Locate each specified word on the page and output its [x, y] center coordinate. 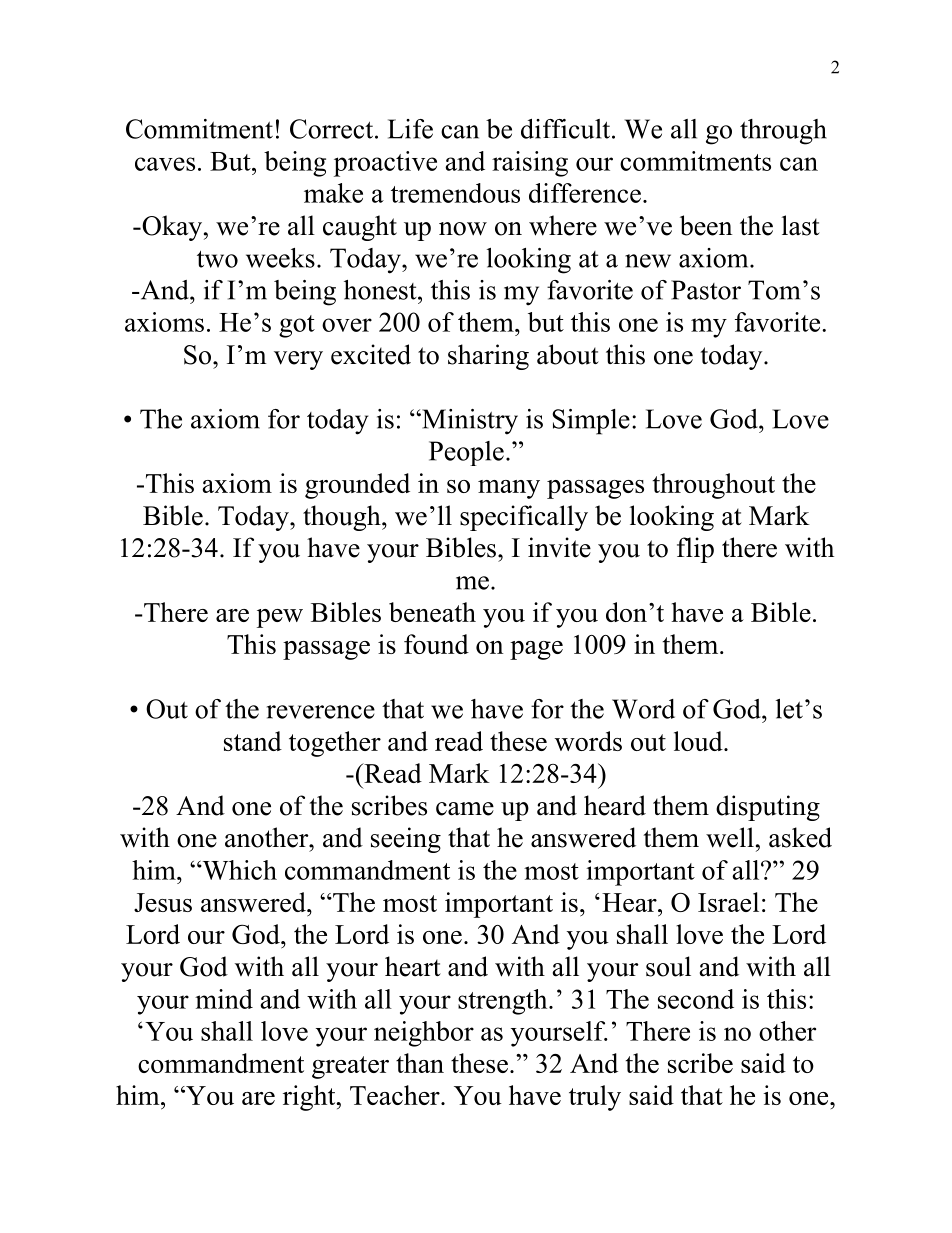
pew [280, 618]
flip [695, 550]
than [420, 1063]
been [706, 225]
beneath [432, 612]
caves [165, 164]
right [310, 1098]
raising [530, 164]
